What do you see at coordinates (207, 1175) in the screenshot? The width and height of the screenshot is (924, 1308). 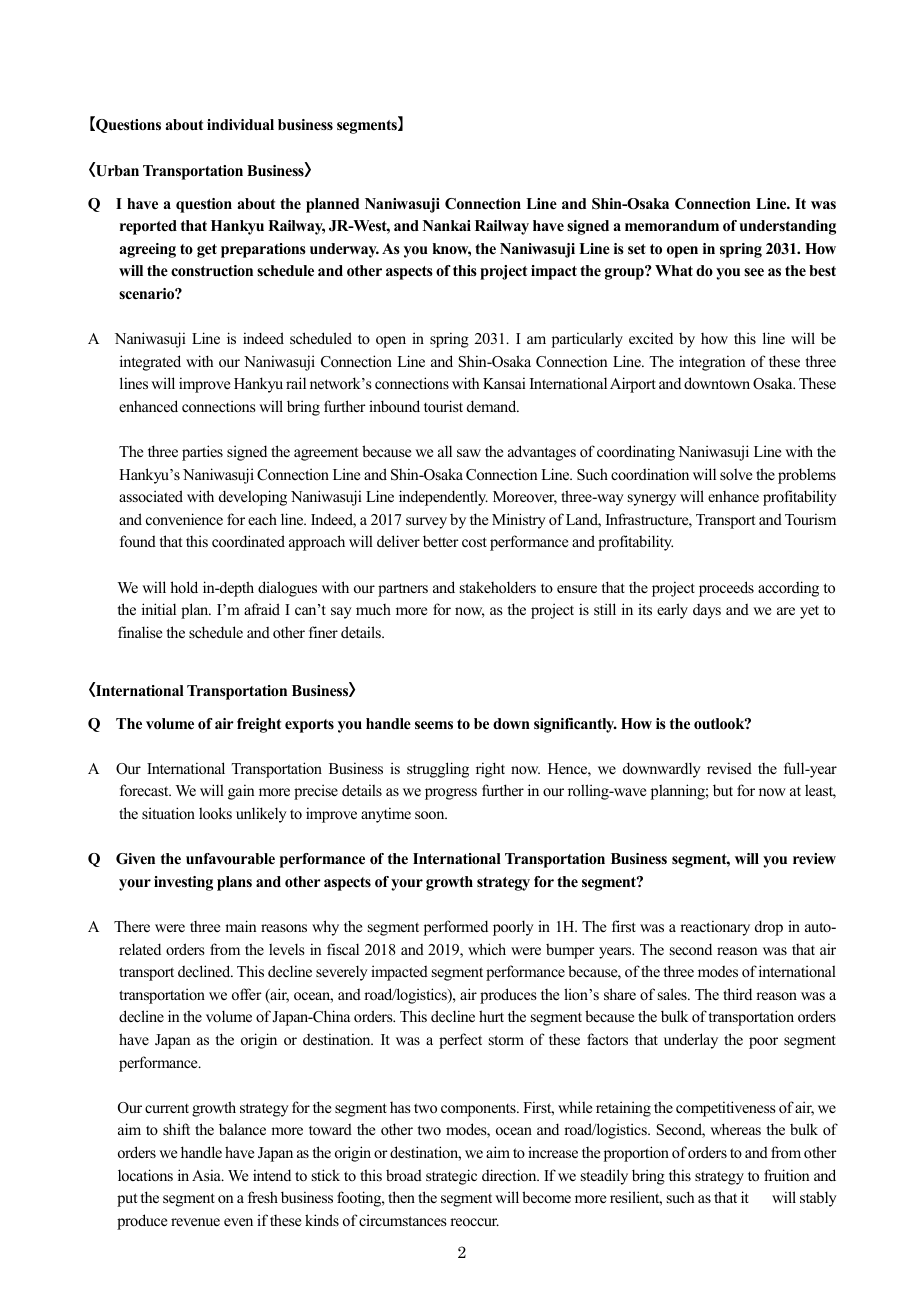 I see `Asia` at bounding box center [207, 1175].
